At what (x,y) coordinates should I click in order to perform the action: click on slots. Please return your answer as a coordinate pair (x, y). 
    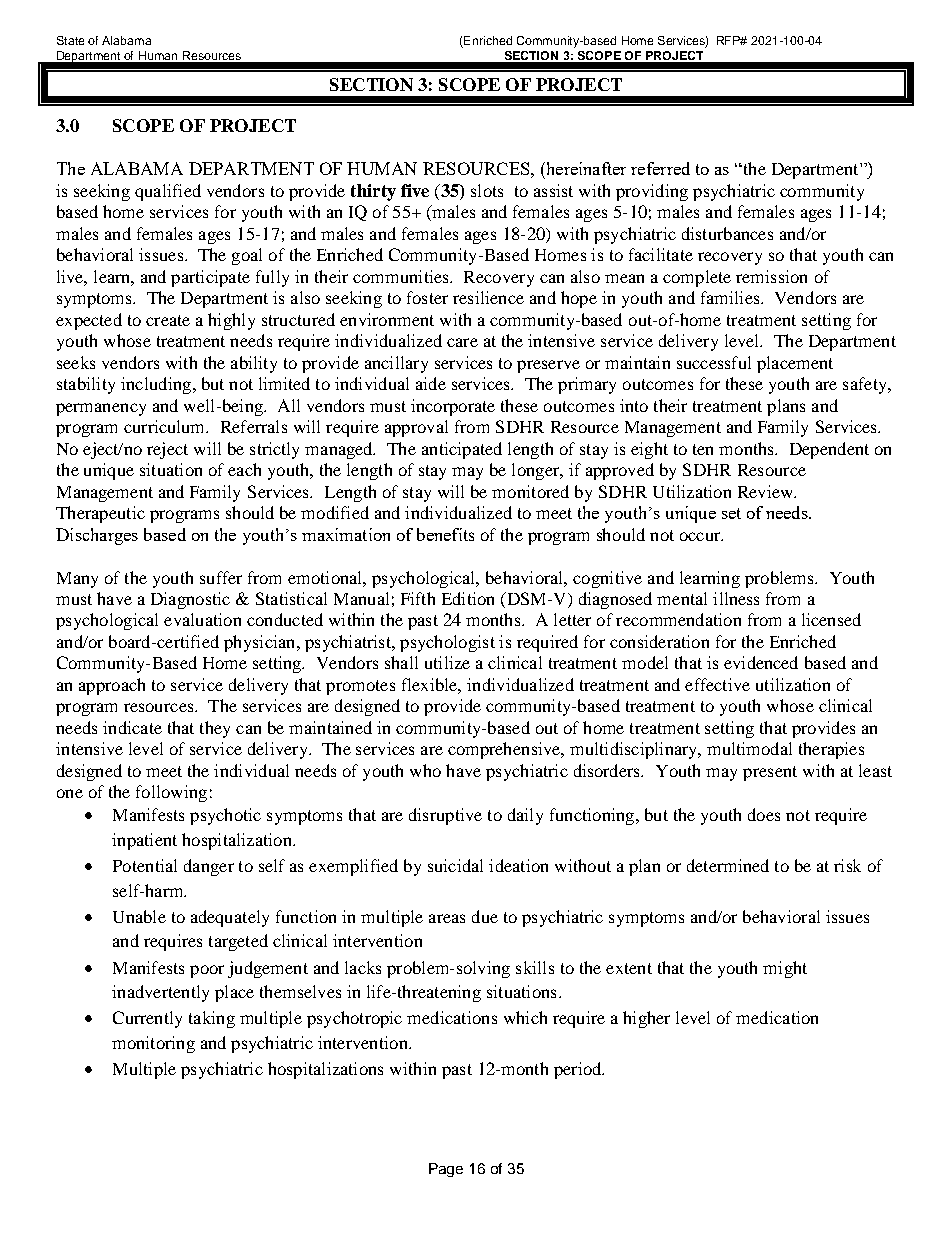
    Looking at the image, I should click on (487, 190).
